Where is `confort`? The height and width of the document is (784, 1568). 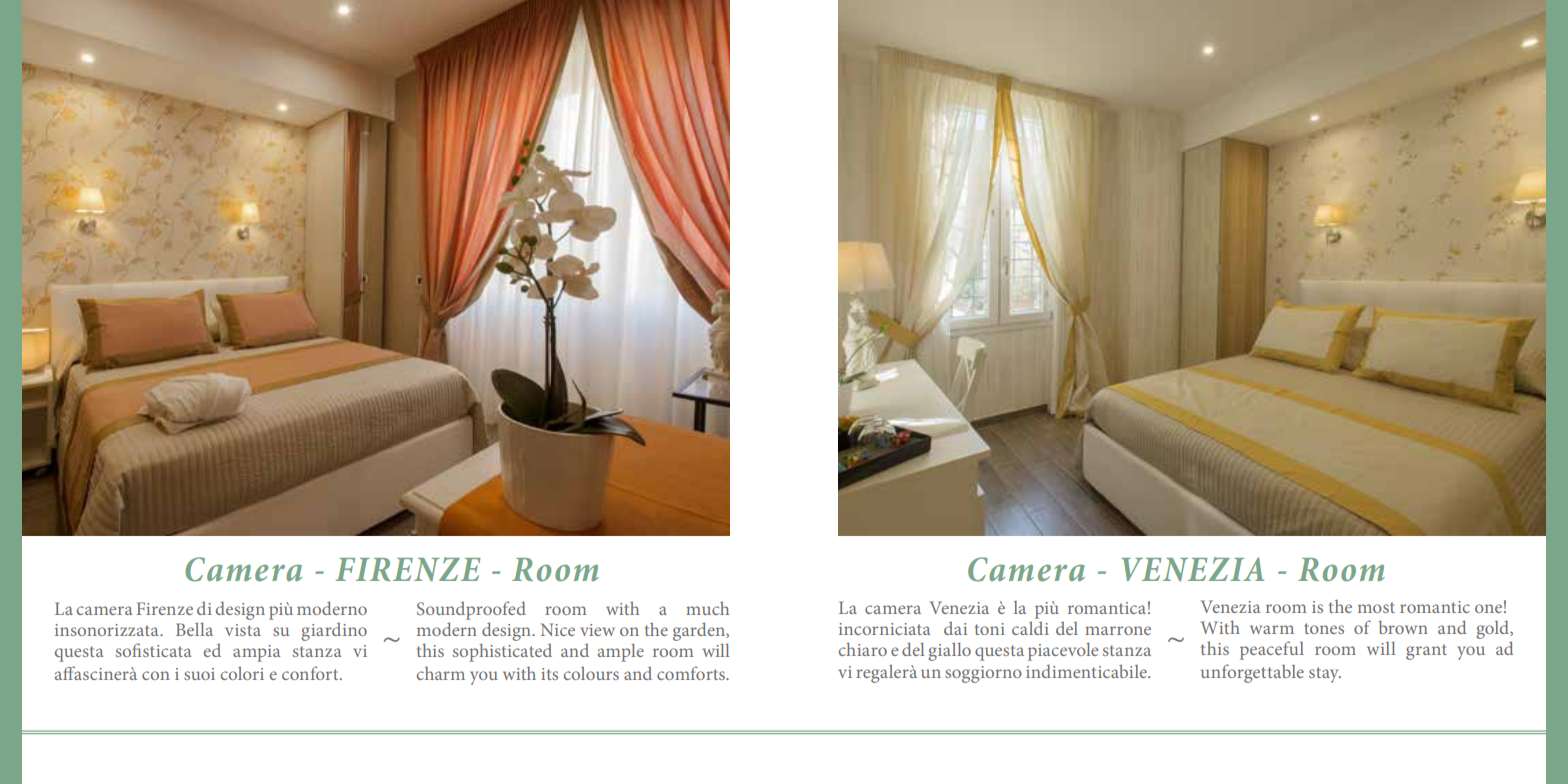
confort is located at coordinates (311, 673).
